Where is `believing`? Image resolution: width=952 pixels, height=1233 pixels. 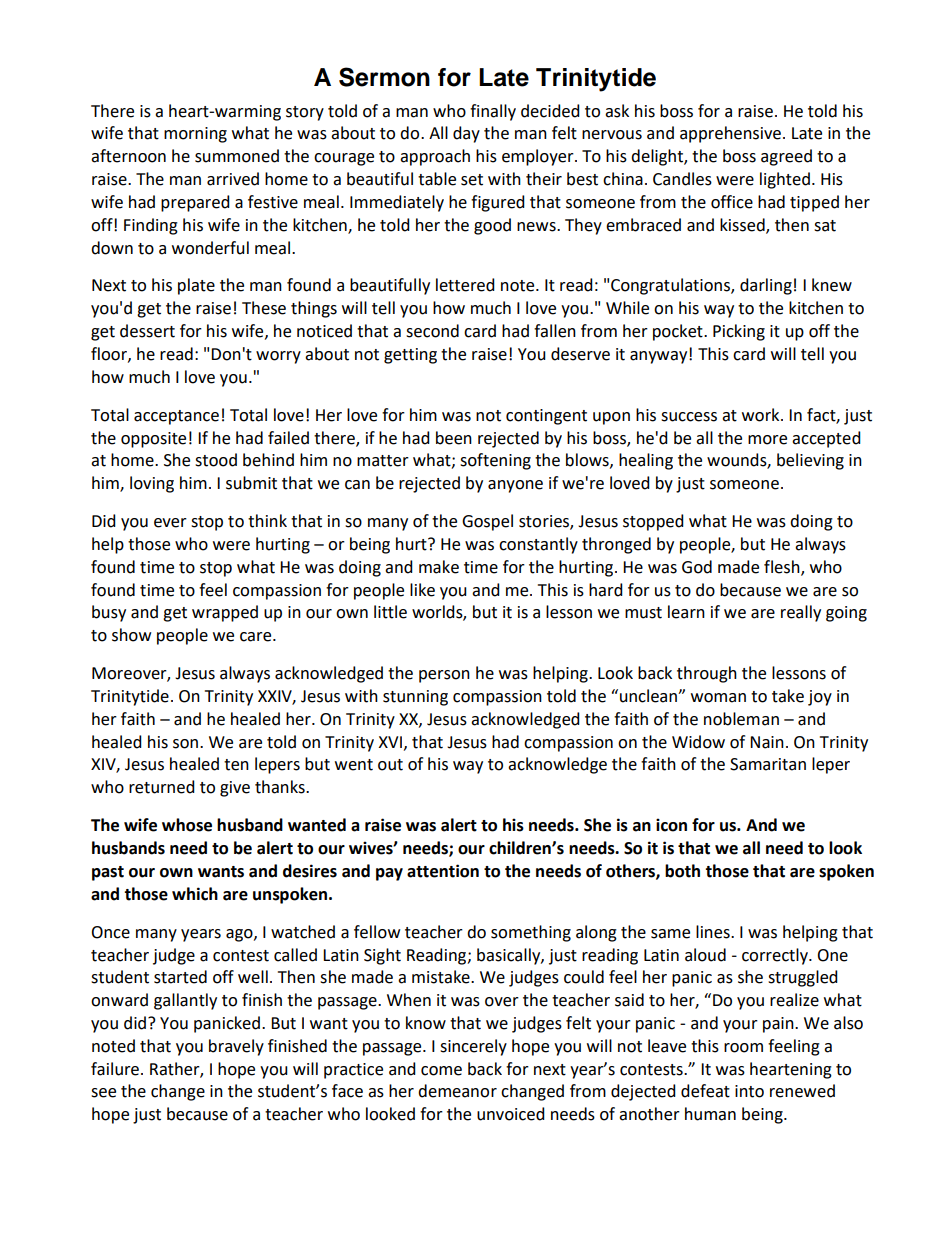
believing is located at coordinates (810, 461).
